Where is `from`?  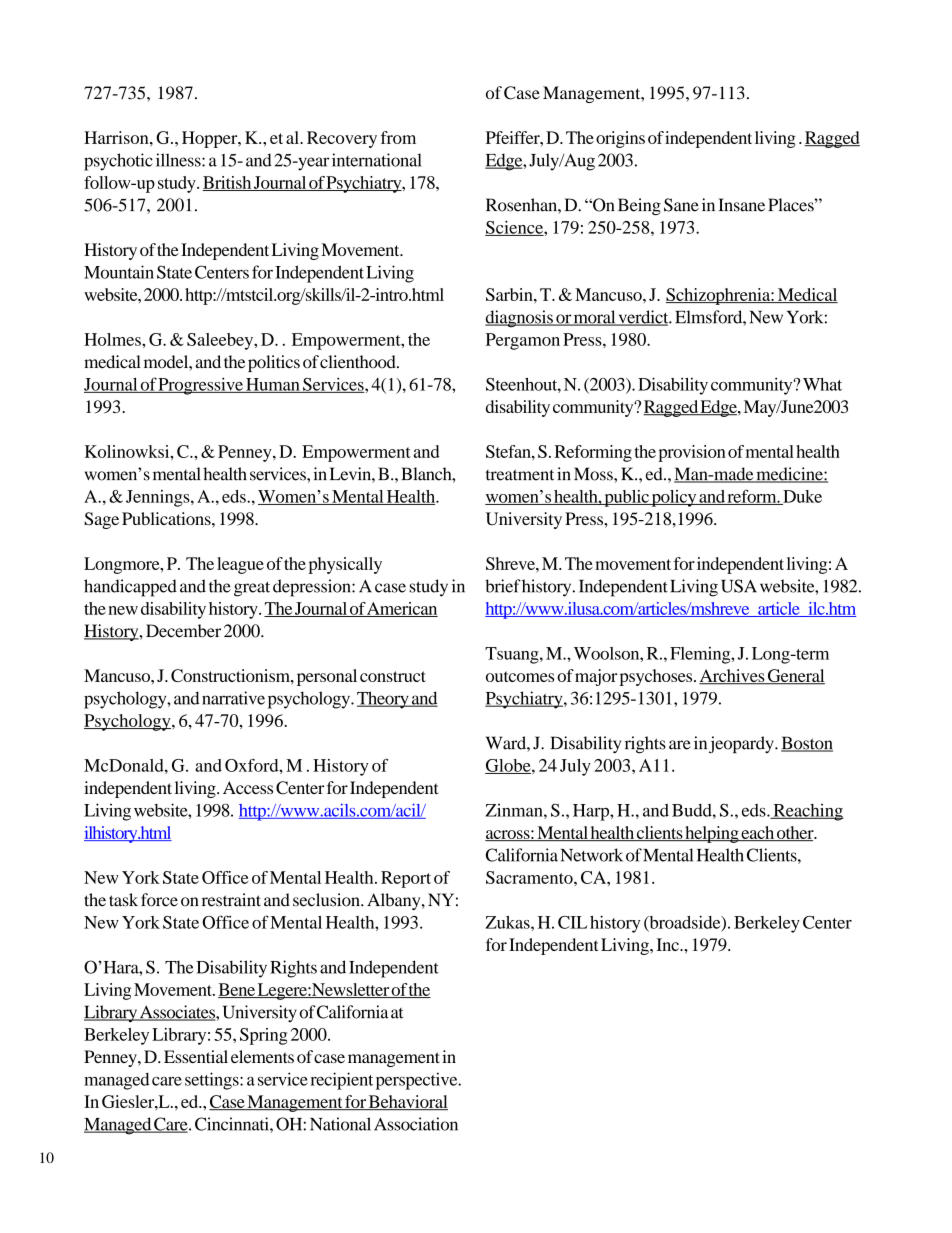
from is located at coordinates (398, 137).
